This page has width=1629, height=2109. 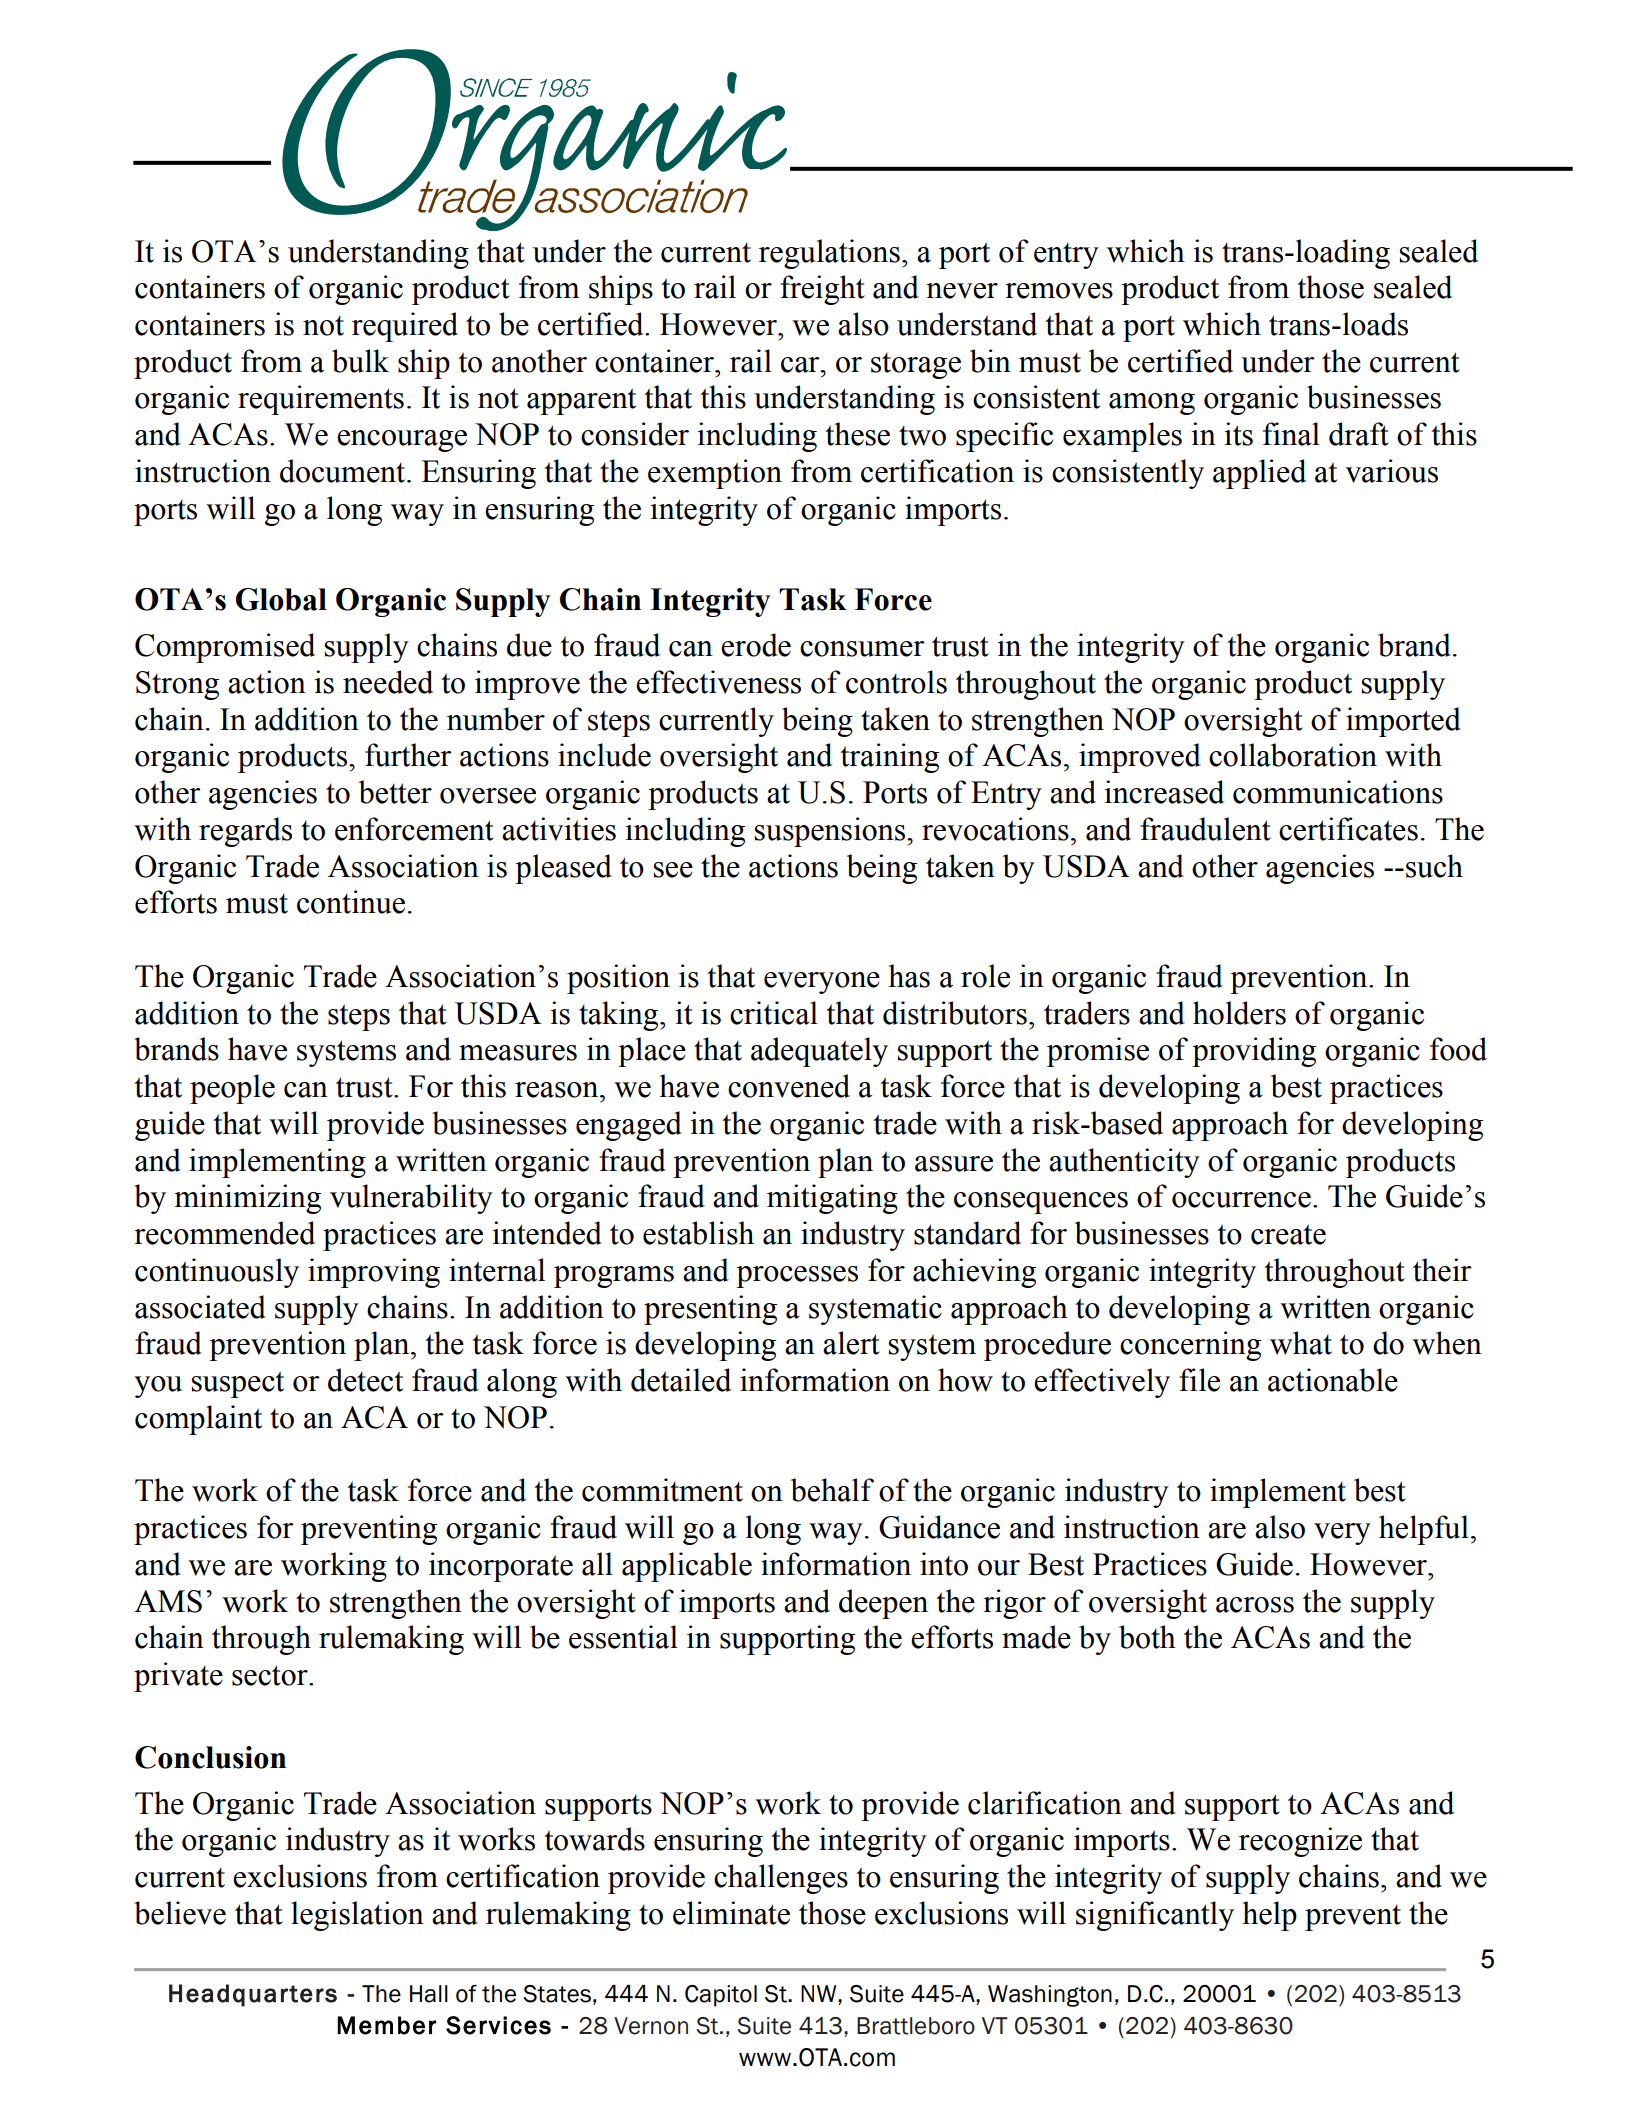 What do you see at coordinates (721, 1996) in the page?
I see `Capitol` at bounding box center [721, 1996].
